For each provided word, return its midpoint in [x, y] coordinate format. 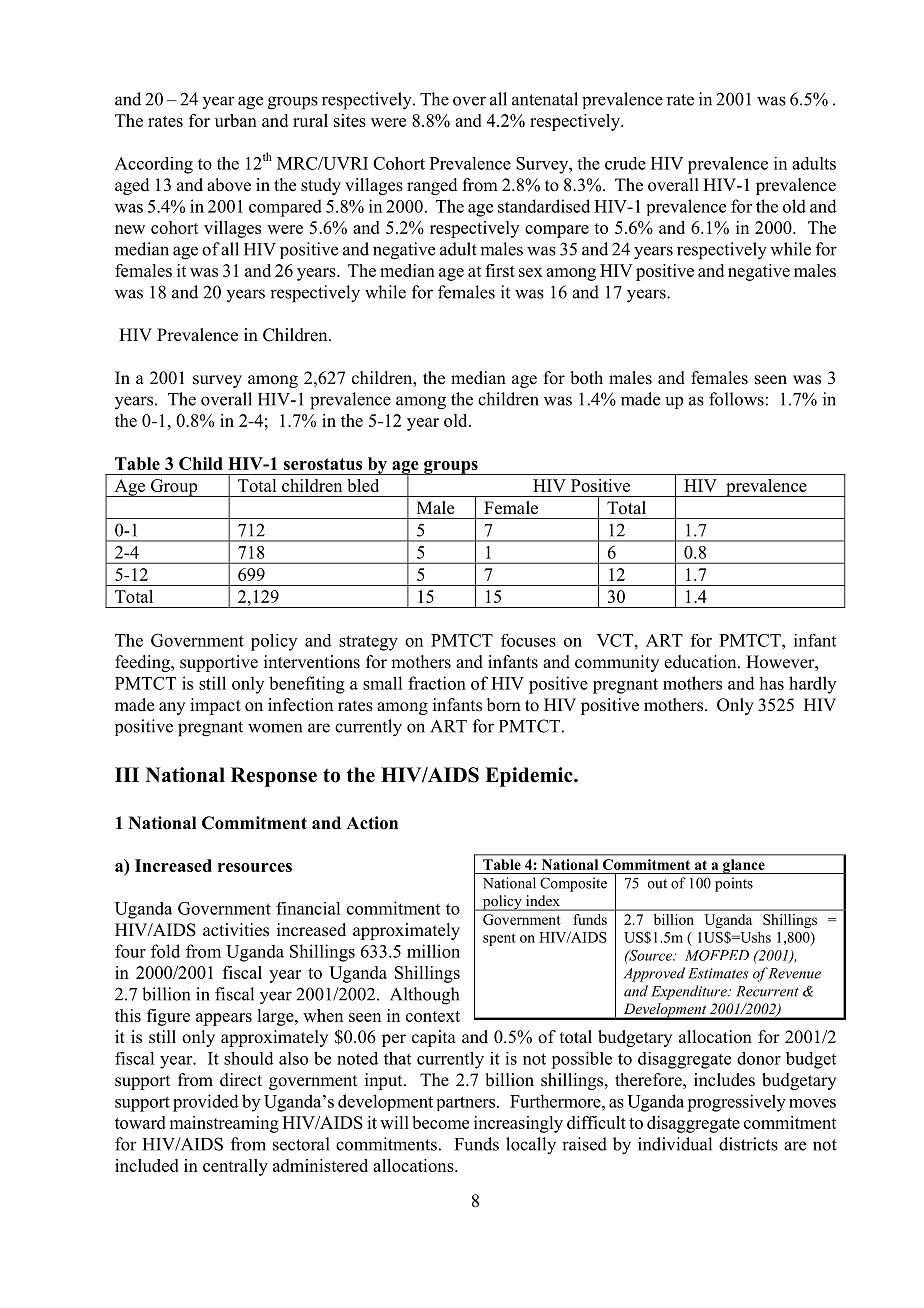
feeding [143, 663]
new [130, 229]
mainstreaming [224, 1124]
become [440, 1122]
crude [625, 163]
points [734, 884]
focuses [528, 640]
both [586, 378]
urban [236, 120]
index [543, 900]
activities [236, 930]
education [701, 662]
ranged [432, 186]
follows [736, 399]
